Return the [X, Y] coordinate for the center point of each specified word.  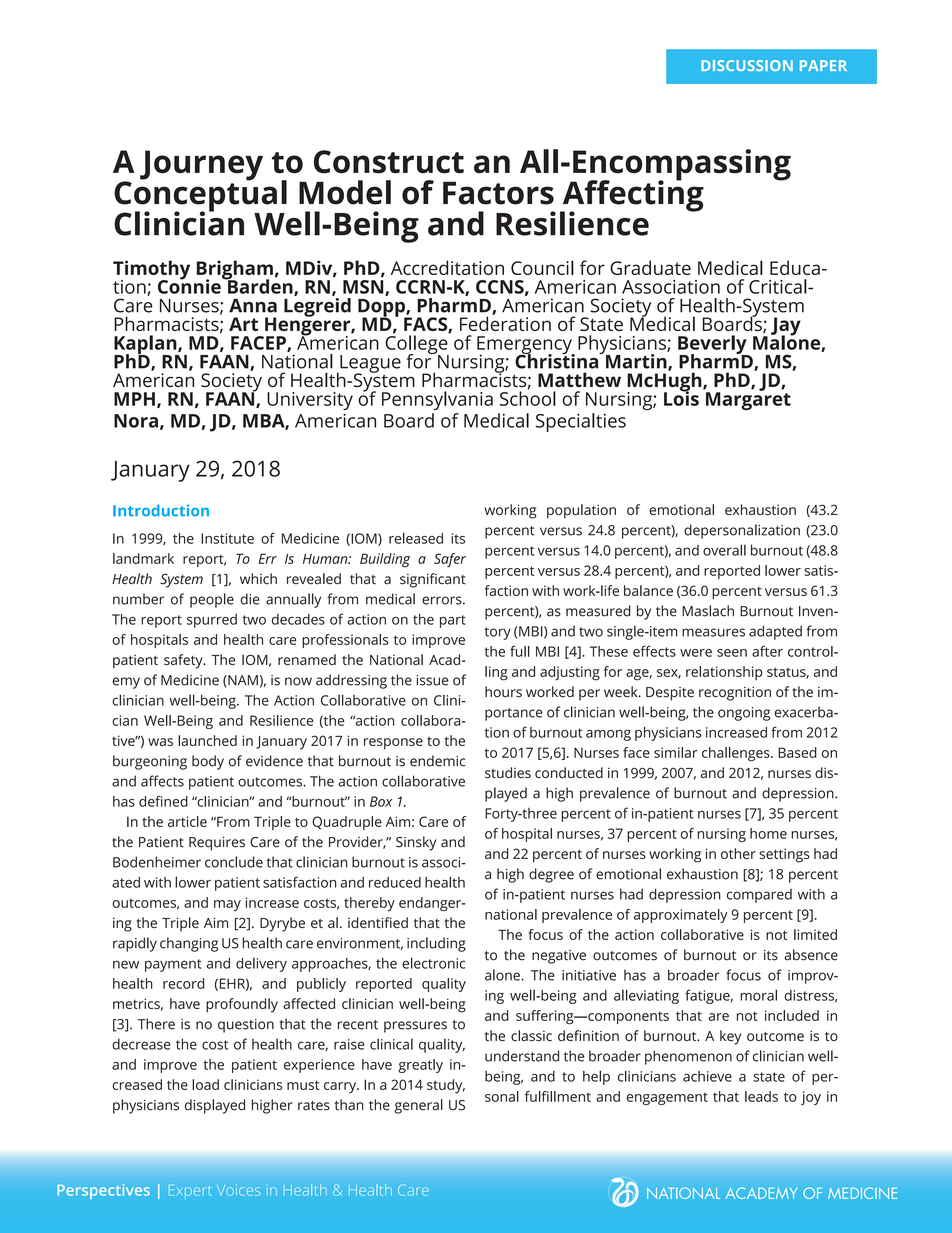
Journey [201, 165]
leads [761, 1096]
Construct [389, 162]
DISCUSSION [747, 65]
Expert [190, 1192]
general [418, 1106]
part [453, 621]
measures [713, 632]
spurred [212, 621]
